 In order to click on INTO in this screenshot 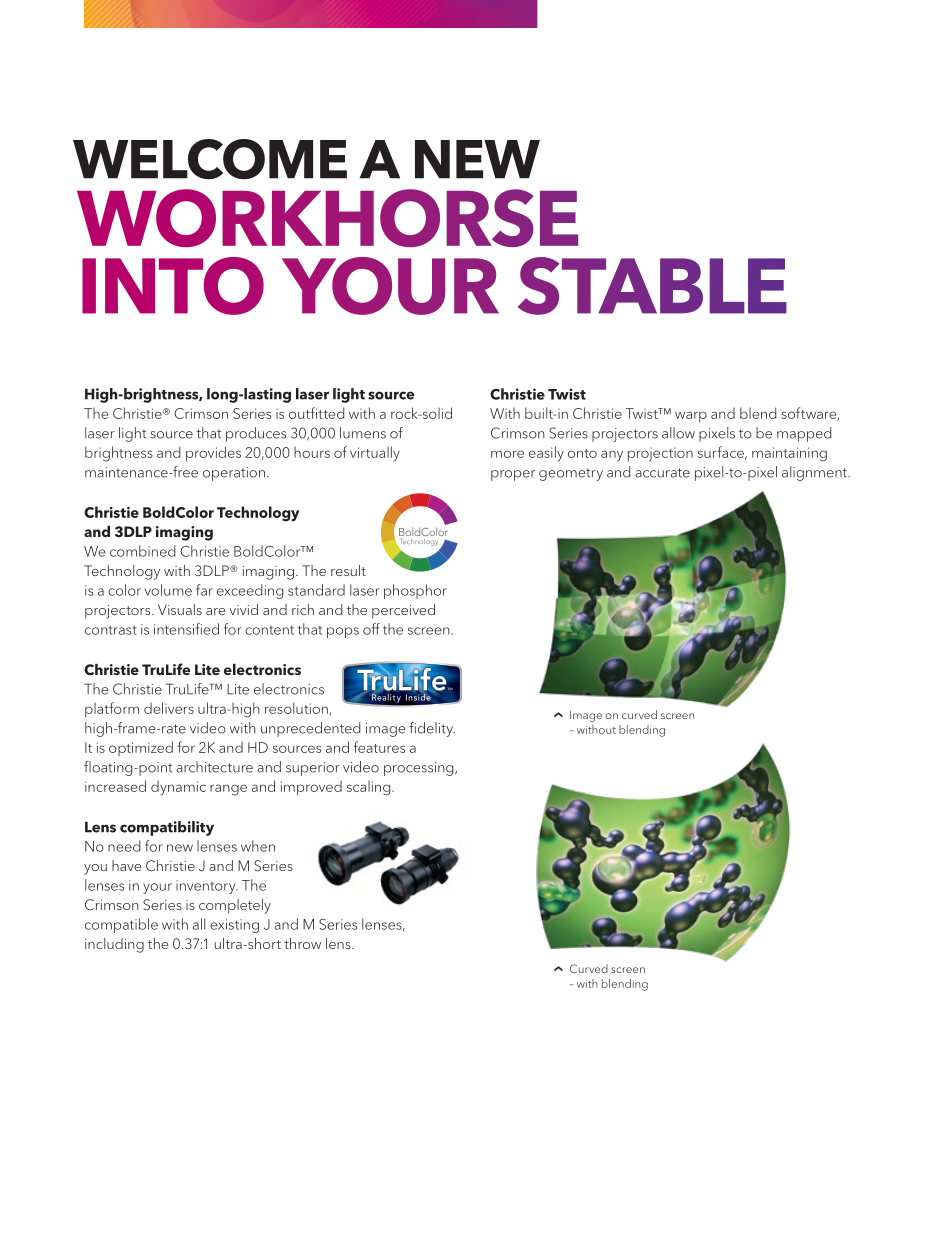, I will do `click(173, 286)`.
